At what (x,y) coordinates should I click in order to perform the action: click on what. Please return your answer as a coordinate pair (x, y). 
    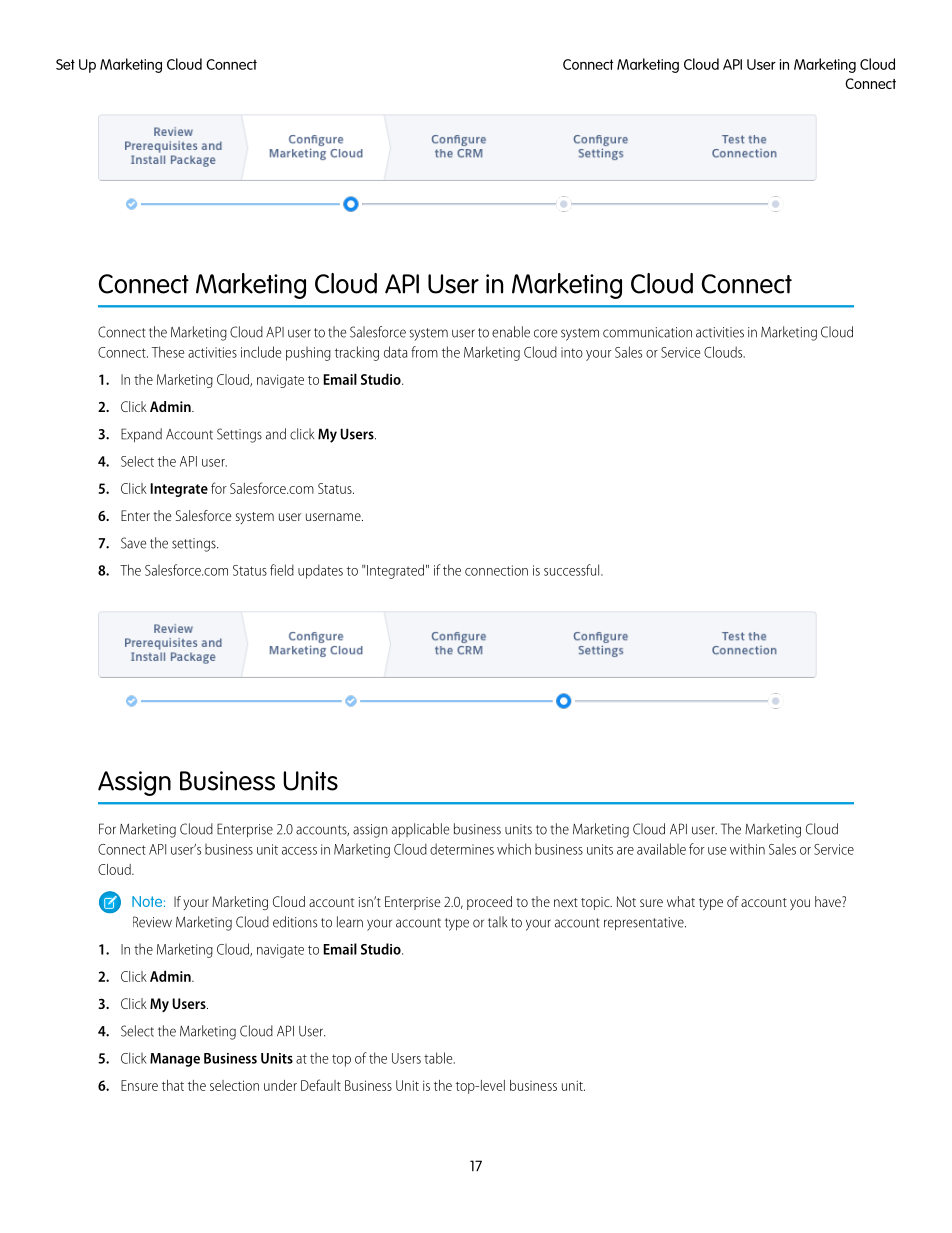
    Looking at the image, I should click on (681, 901).
